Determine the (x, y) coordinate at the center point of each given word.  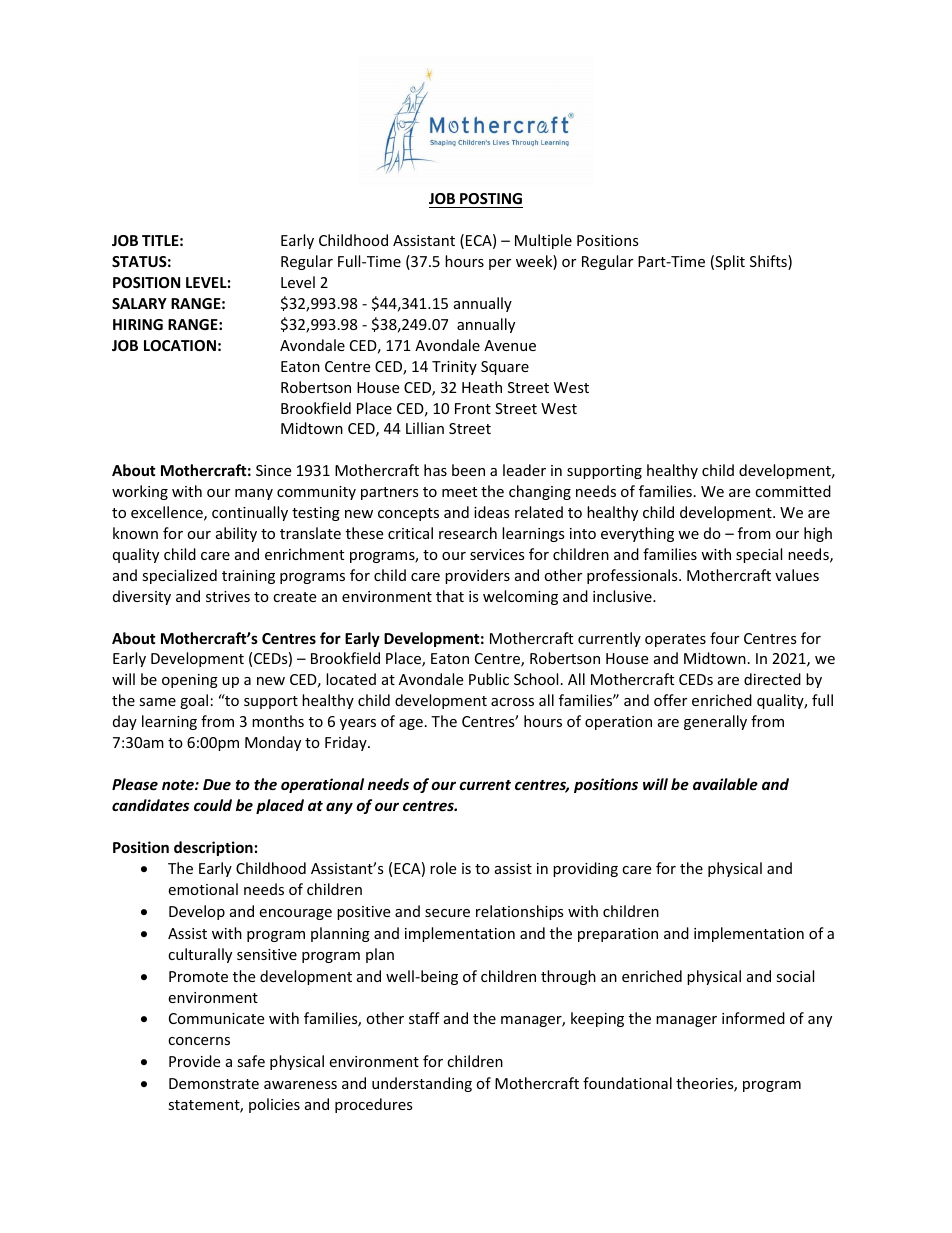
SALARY (139, 303)
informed (753, 1018)
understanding (422, 1084)
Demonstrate (214, 1083)
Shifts (769, 262)
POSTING (490, 200)
